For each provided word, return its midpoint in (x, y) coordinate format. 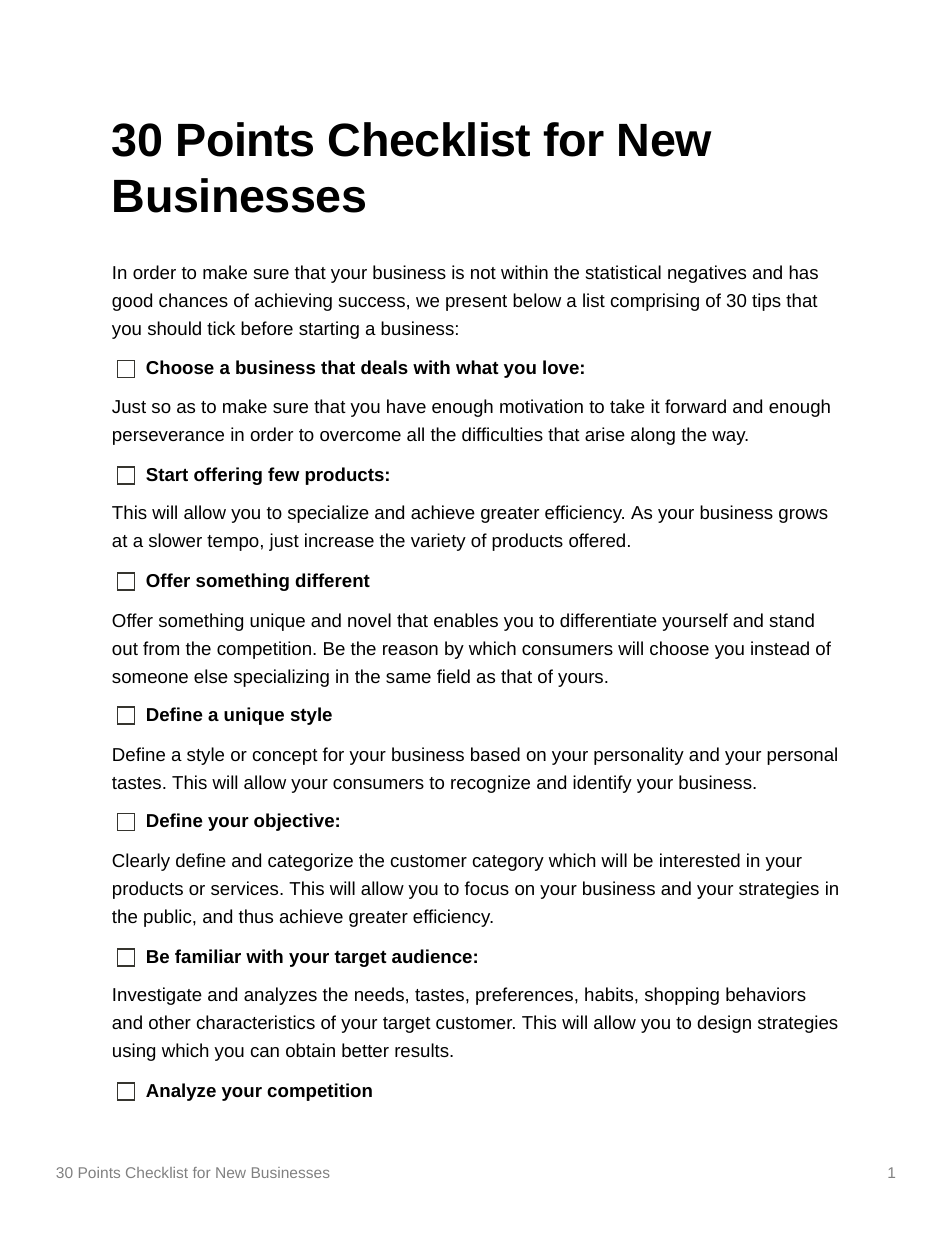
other (170, 1022)
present (476, 303)
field (453, 676)
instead (780, 648)
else (211, 676)
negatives (707, 274)
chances (193, 300)
